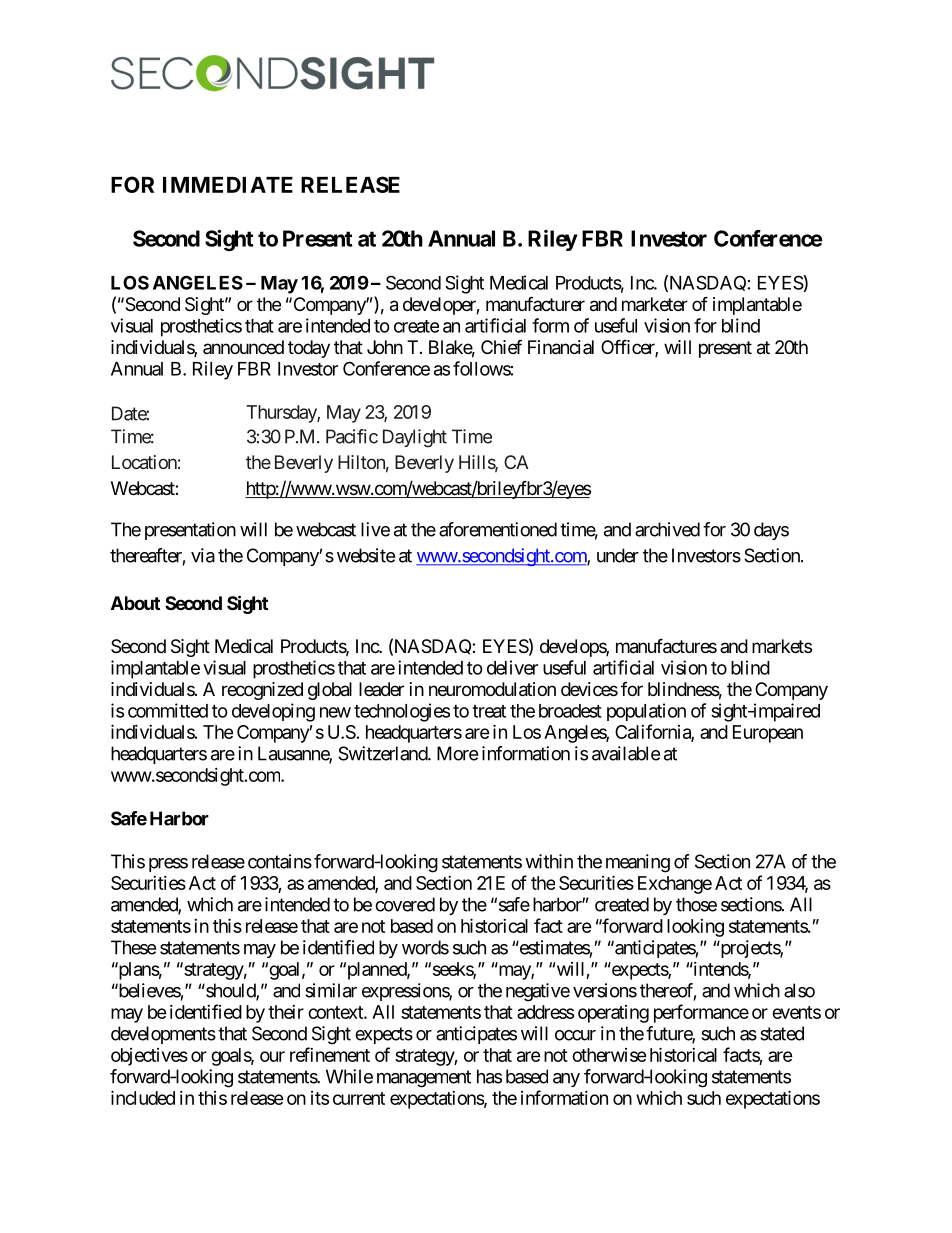 Image resolution: width=952 pixels, height=1233 pixels. I want to click on management, so click(424, 1079).
